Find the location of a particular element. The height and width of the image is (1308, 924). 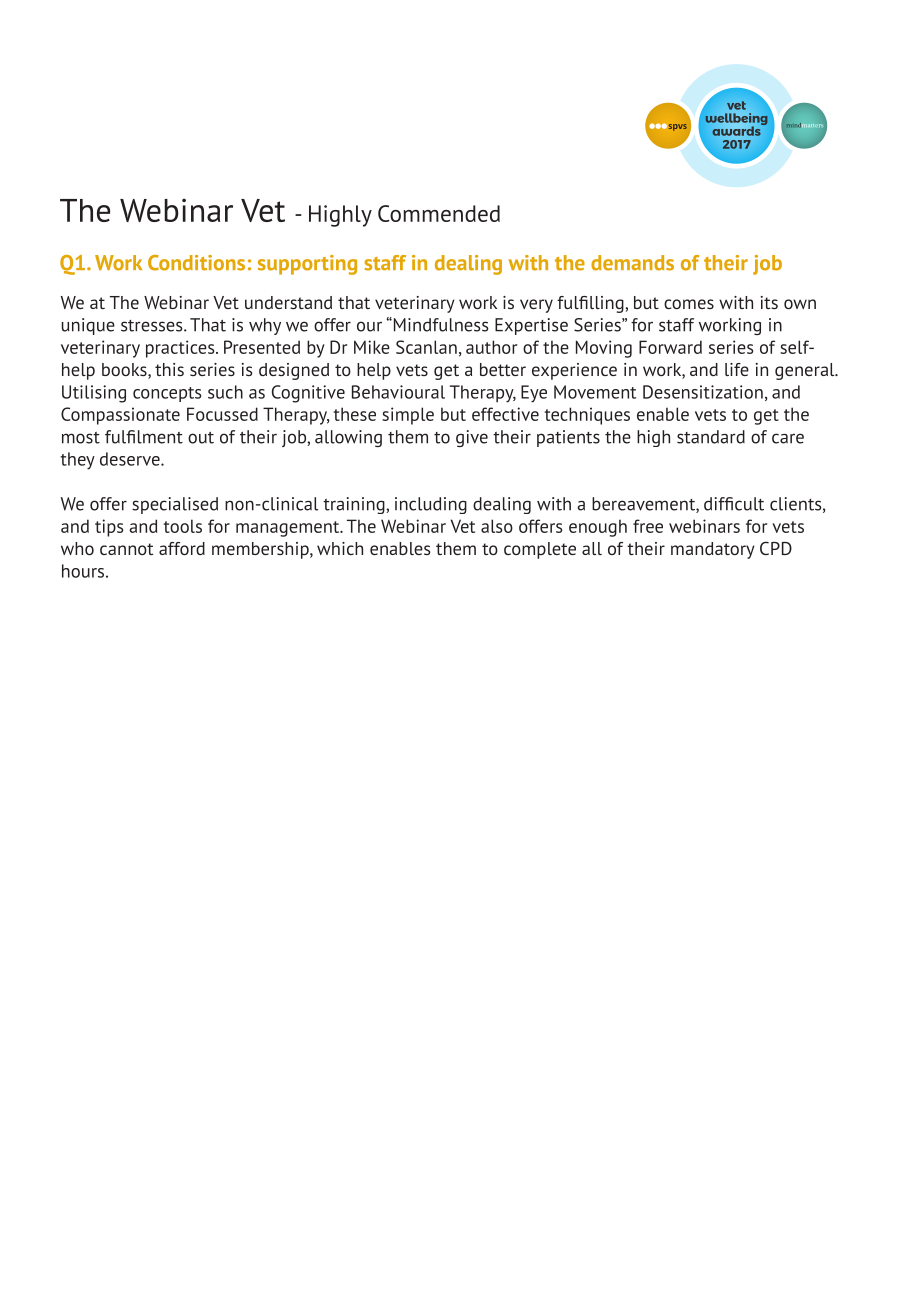

give is located at coordinates (472, 438).
